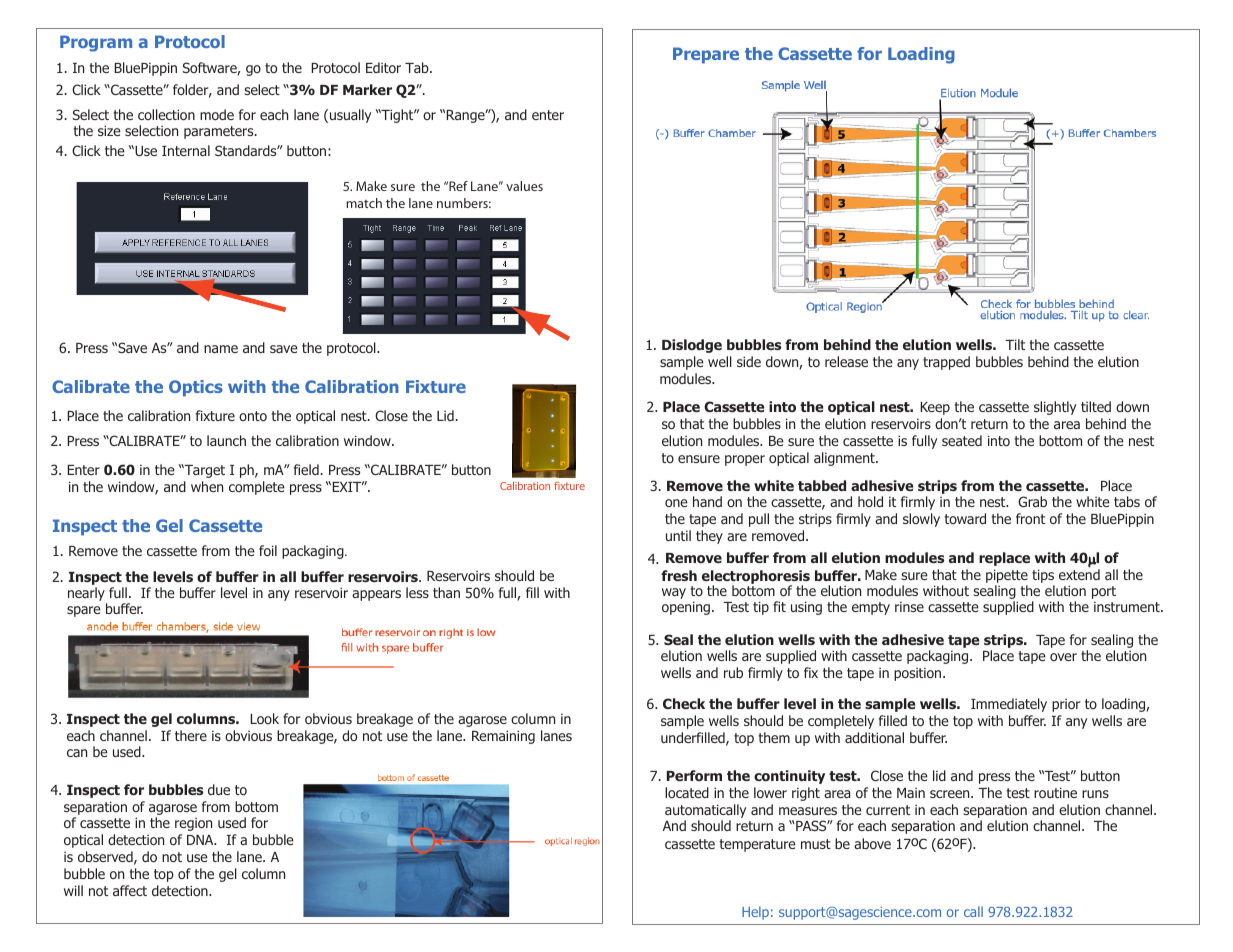 The width and height of the screenshot is (1233, 952). I want to click on values, so click(524, 186).
